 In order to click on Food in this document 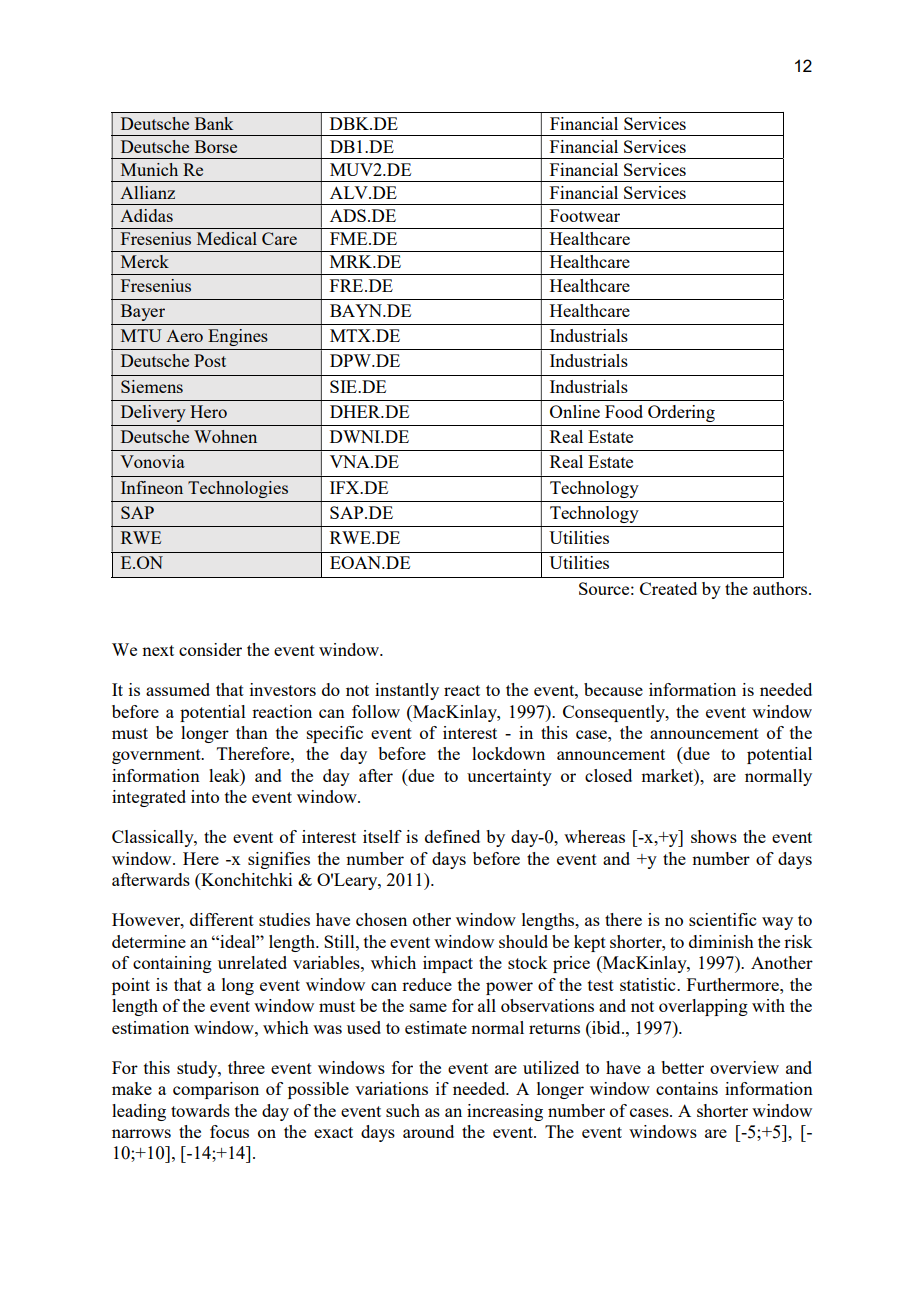, I will do `click(624, 411)`.
